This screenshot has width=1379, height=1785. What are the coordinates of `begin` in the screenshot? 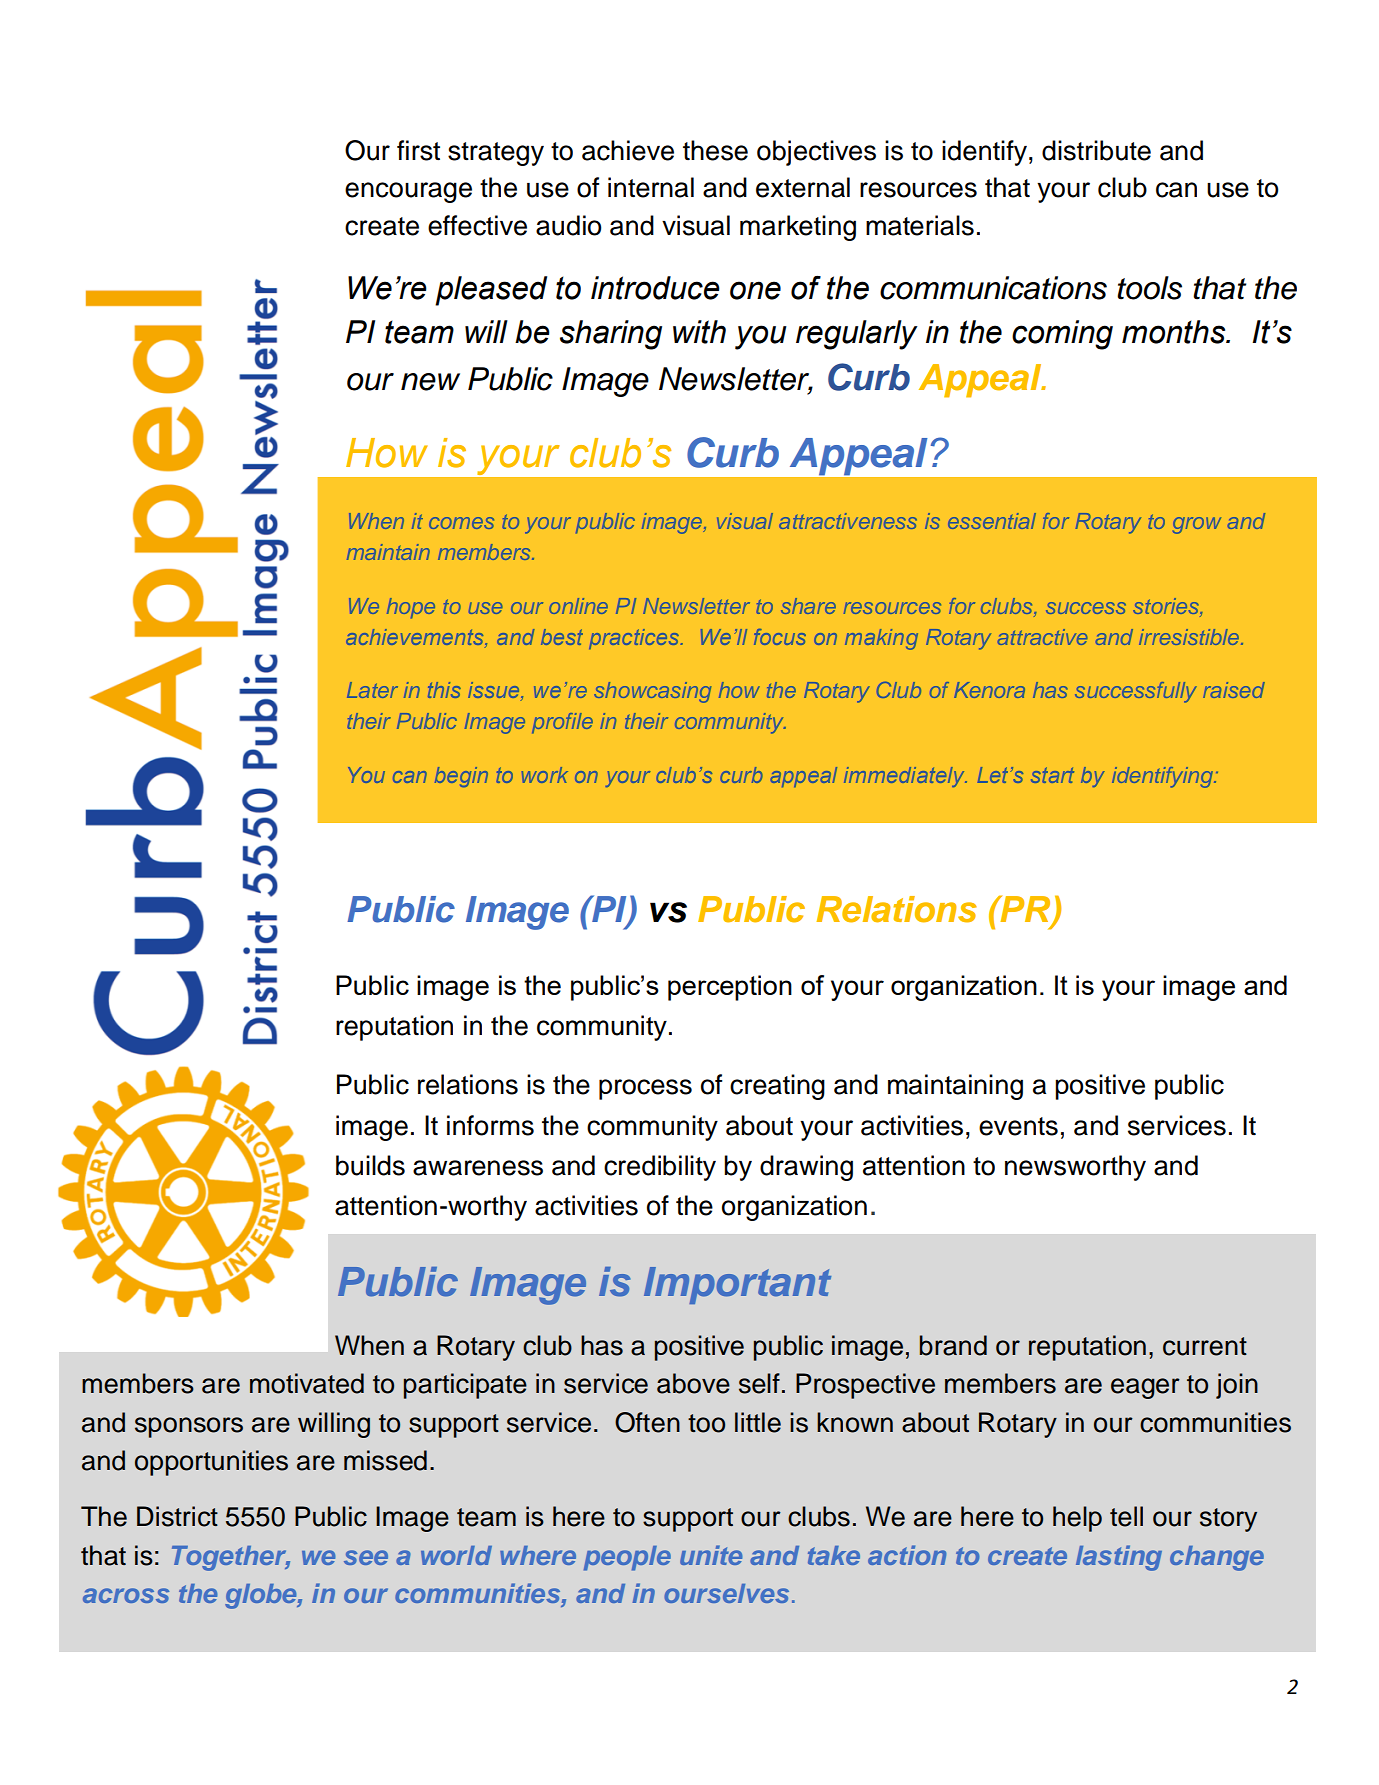 It's located at (461, 777).
